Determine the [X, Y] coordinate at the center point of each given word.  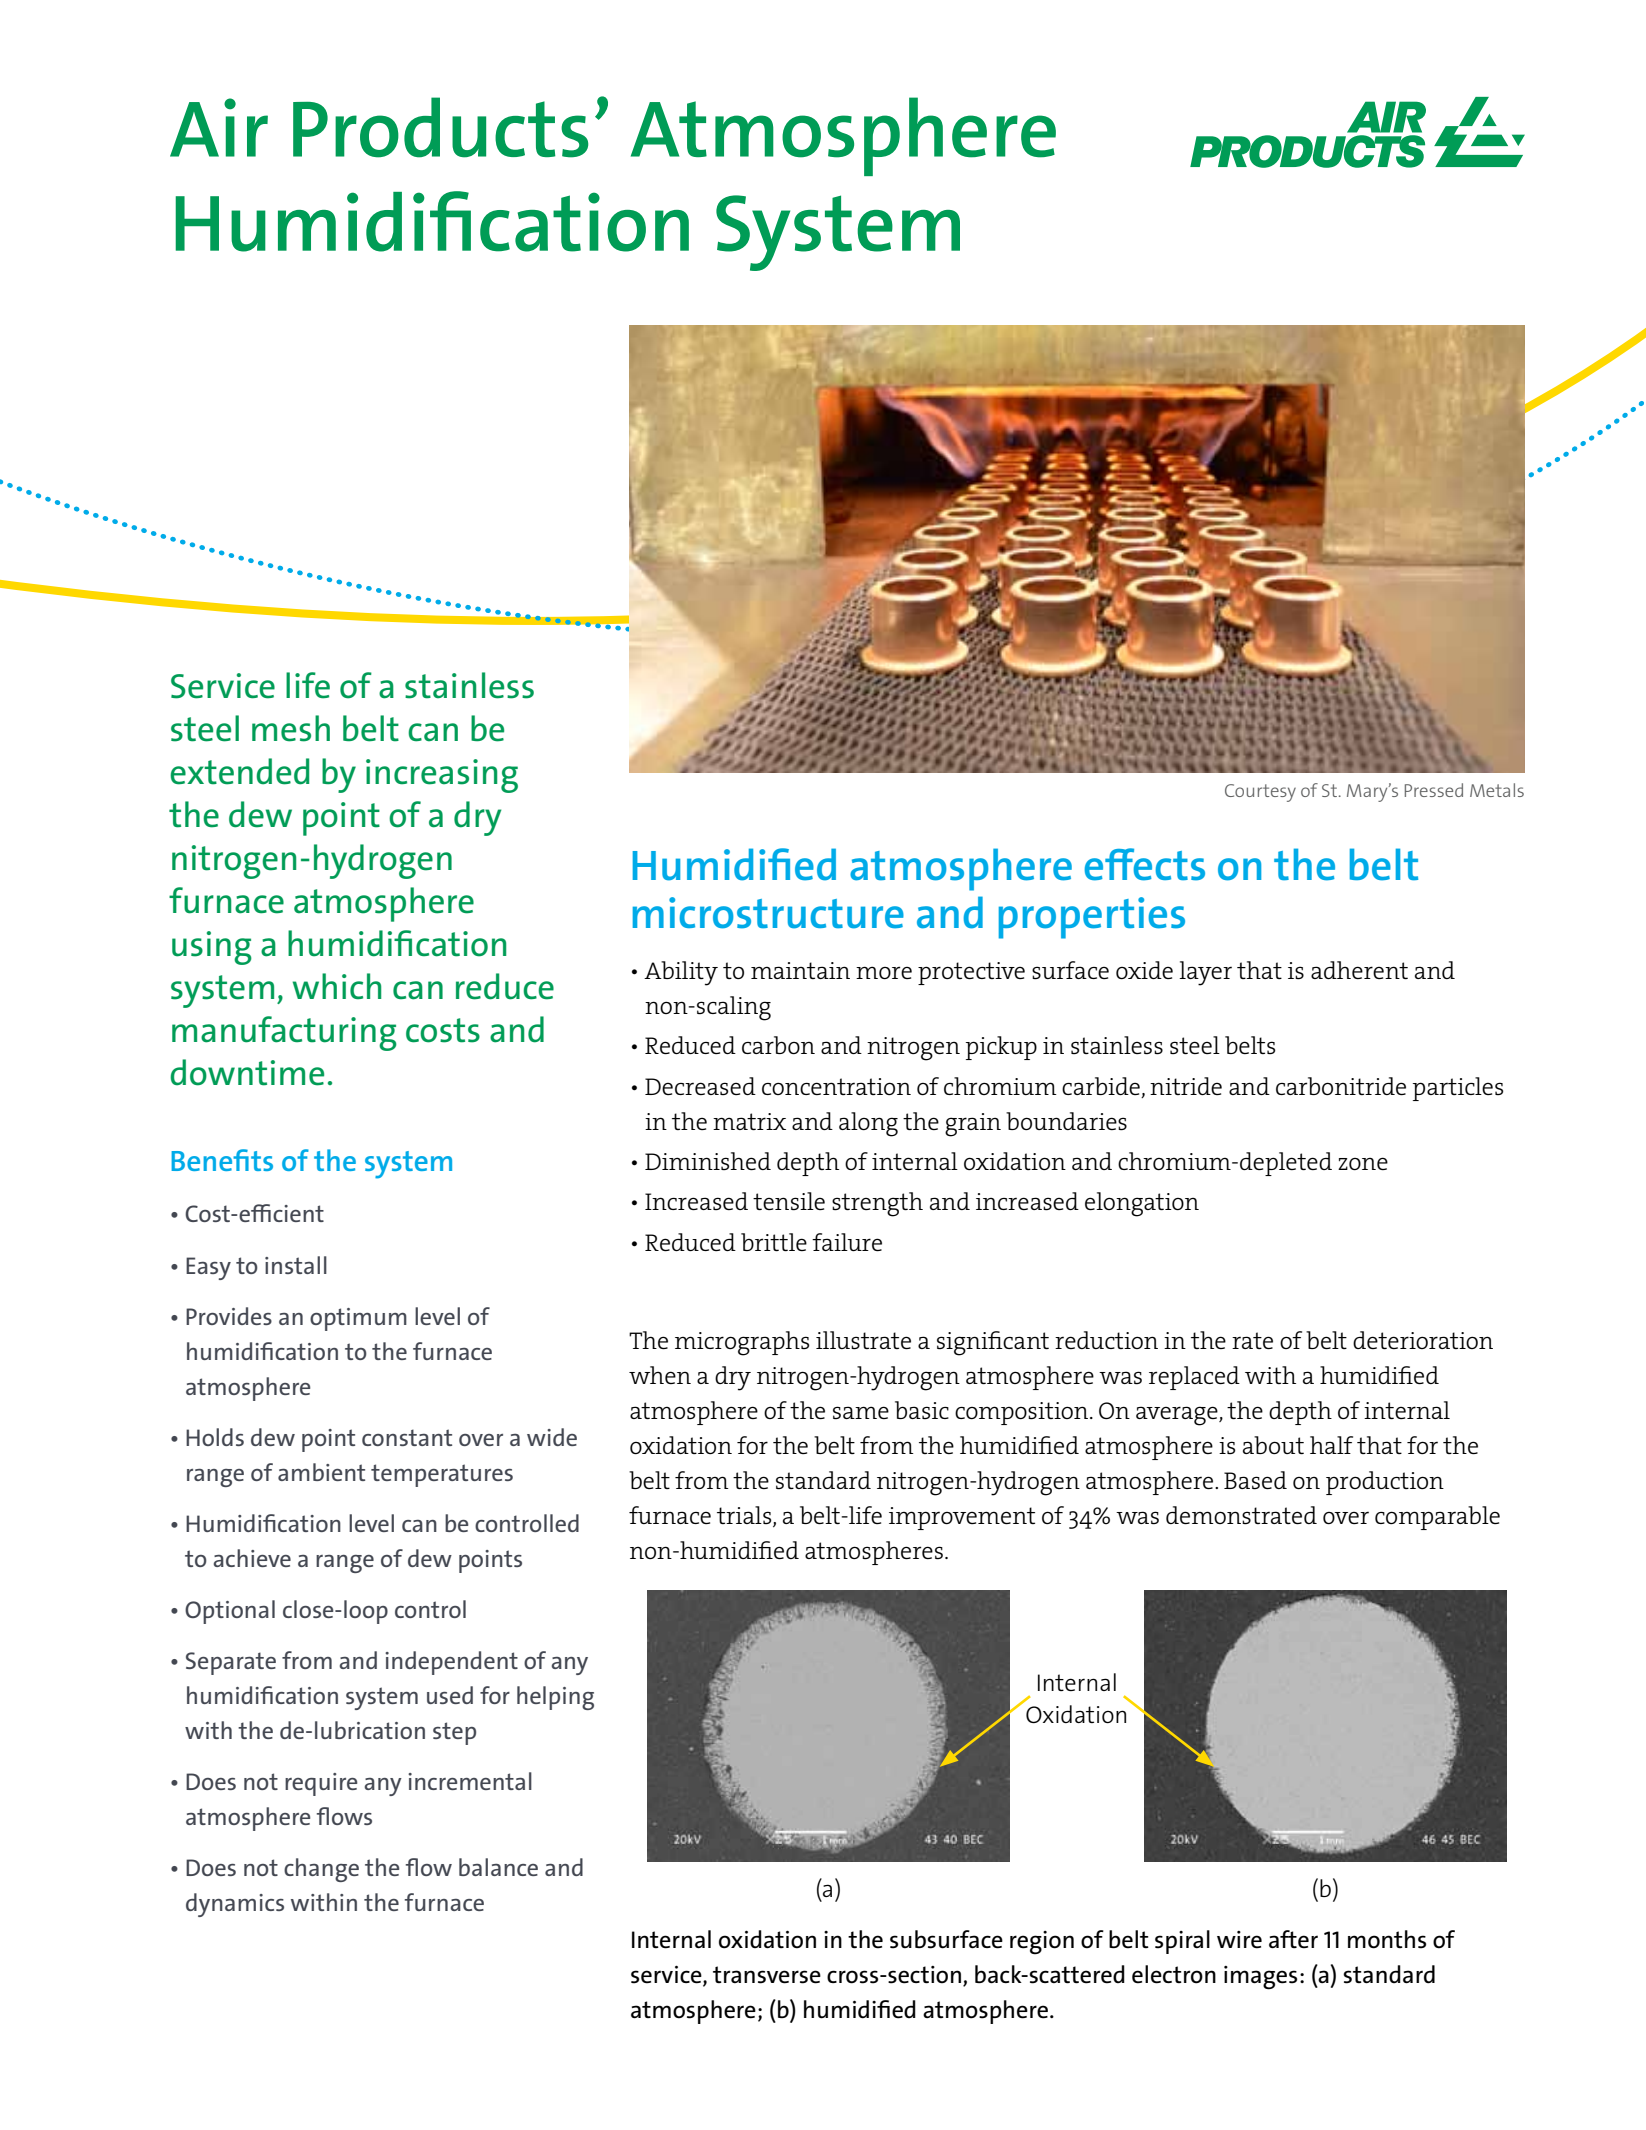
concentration [836, 1086]
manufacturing [284, 1033]
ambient [321, 1472]
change [321, 1870]
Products [440, 127]
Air [219, 127]
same [861, 1412]
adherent [1359, 970]
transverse [767, 1975]
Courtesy [1260, 793]
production [1385, 1483]
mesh [291, 728]
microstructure [768, 913]
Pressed [1434, 790]
